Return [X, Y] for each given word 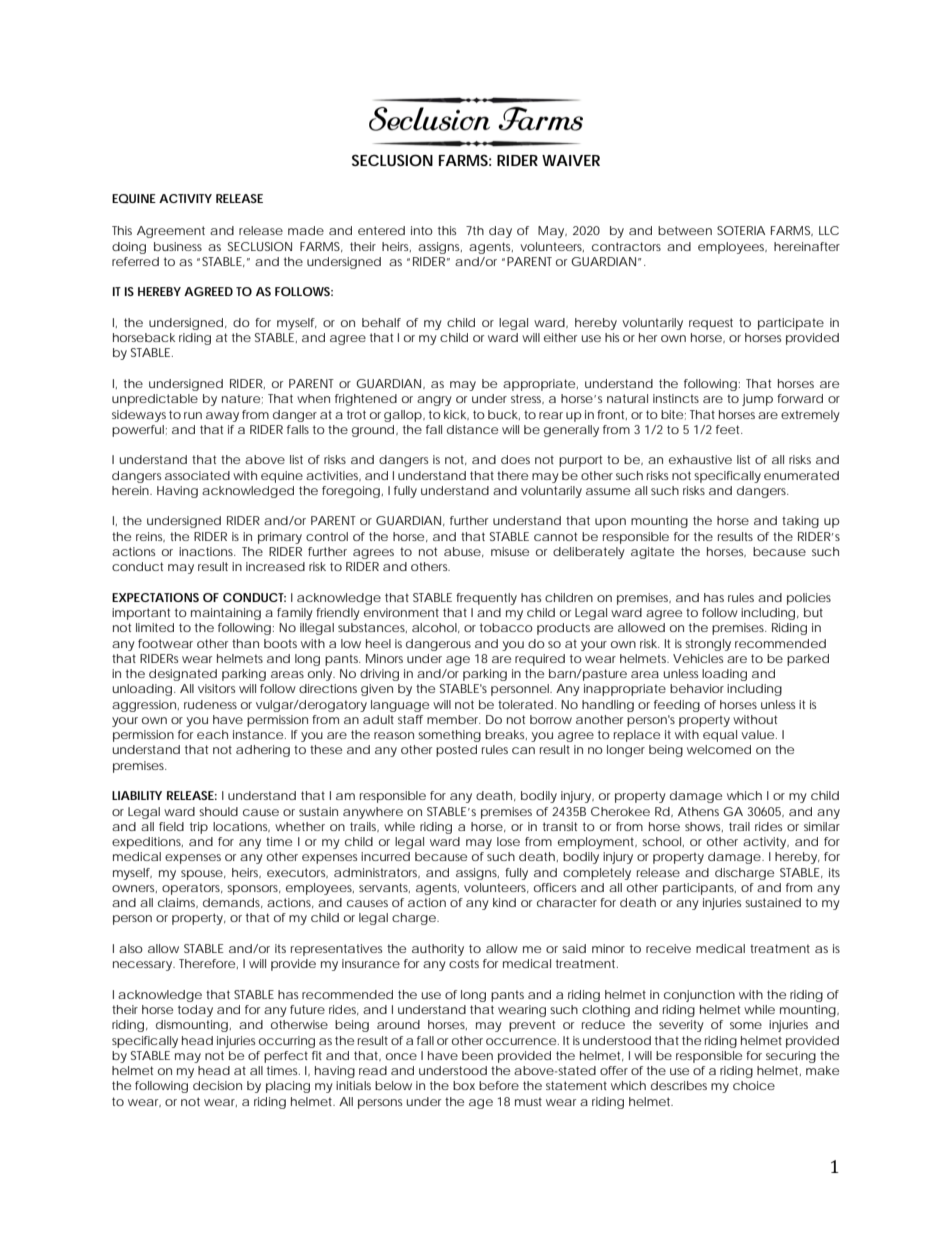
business [178, 246]
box [464, 1085]
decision [217, 1085]
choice [754, 1085]
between [685, 230]
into [422, 230]
